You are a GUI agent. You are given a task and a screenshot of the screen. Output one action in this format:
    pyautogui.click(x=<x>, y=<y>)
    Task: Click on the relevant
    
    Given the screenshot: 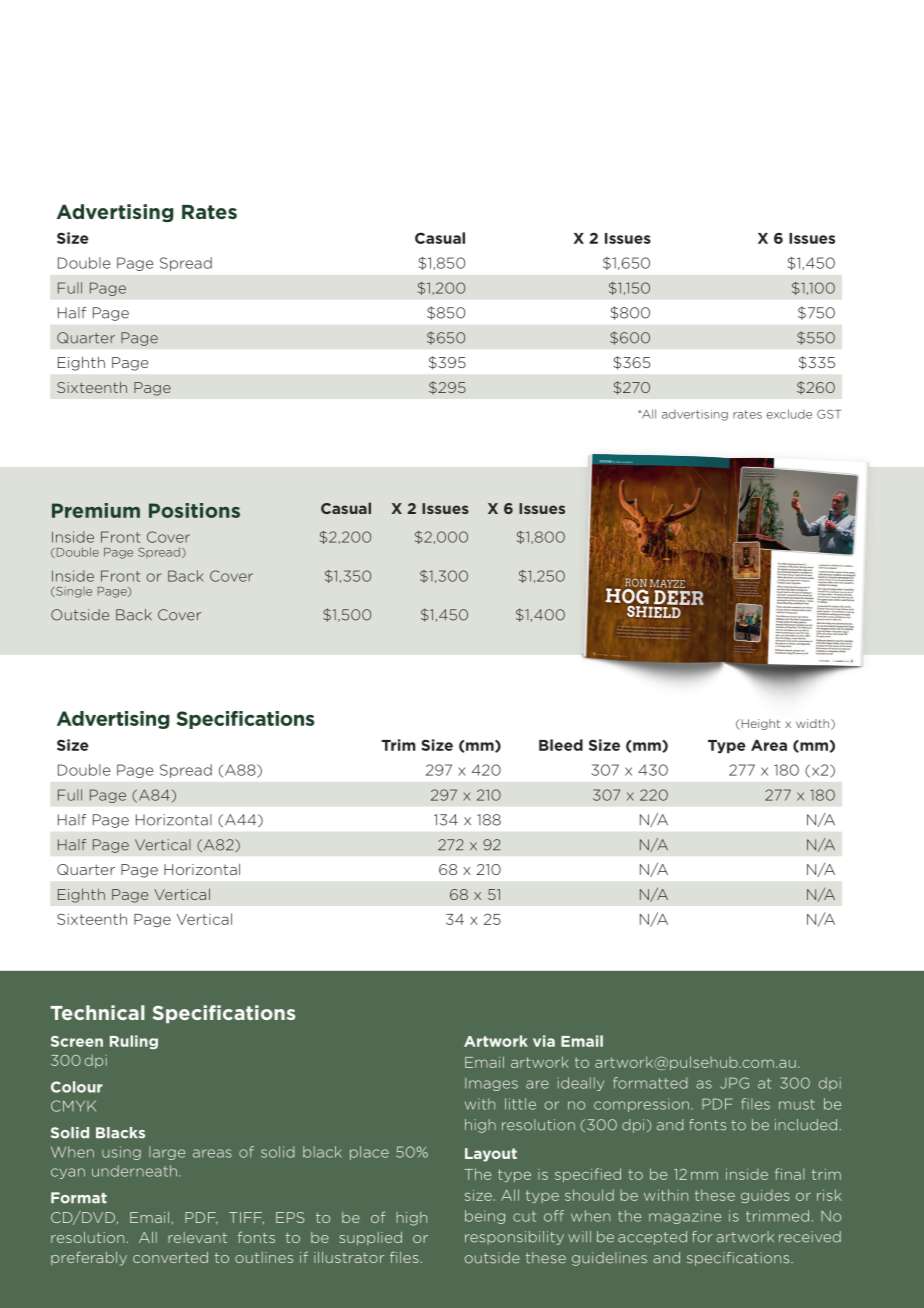 What is the action you would take?
    pyautogui.click(x=197, y=1237)
